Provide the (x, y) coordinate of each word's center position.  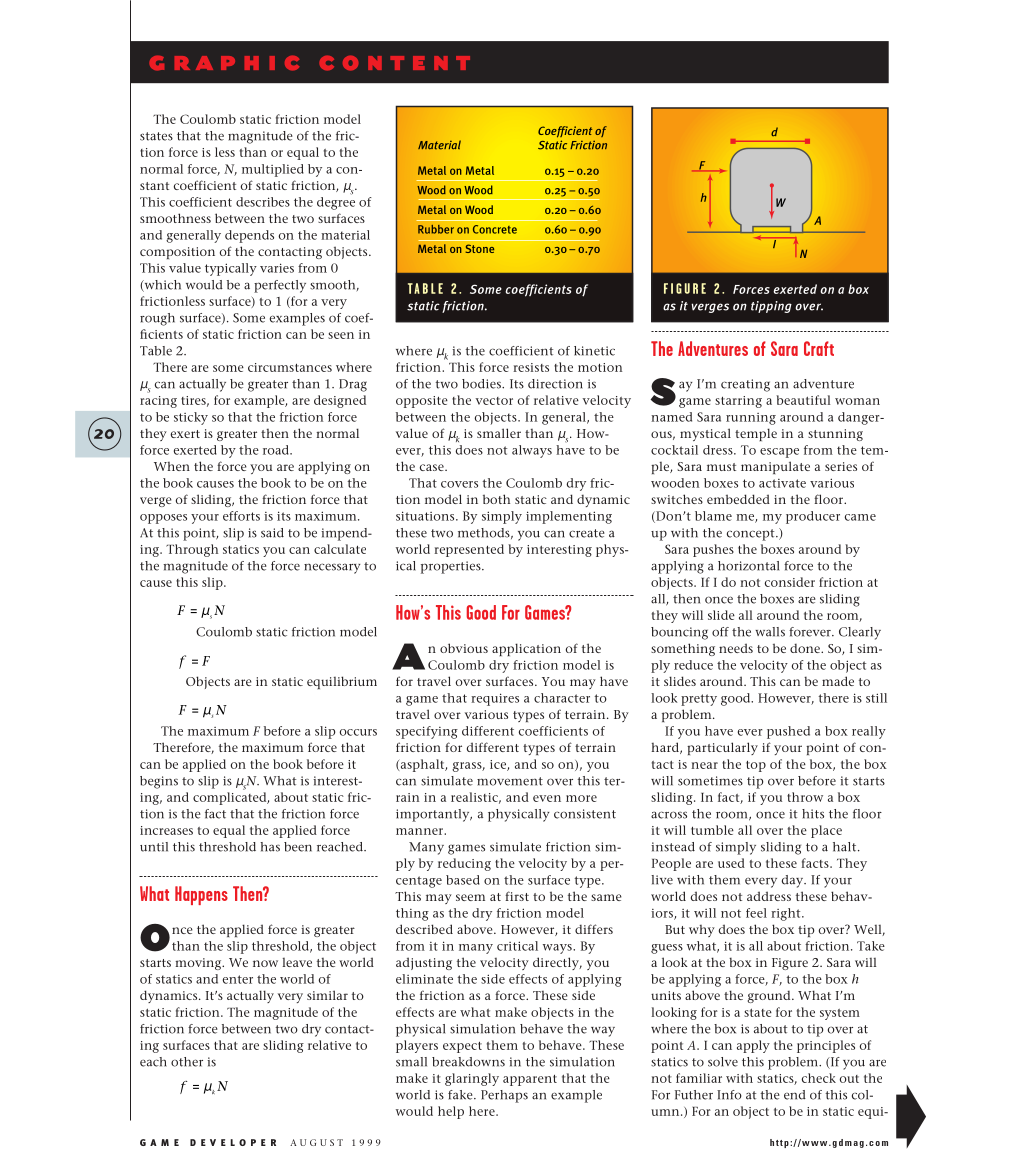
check (819, 1078)
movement (510, 781)
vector (494, 401)
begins (159, 782)
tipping (771, 307)
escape (779, 453)
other (187, 1062)
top (756, 766)
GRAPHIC (224, 63)
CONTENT (394, 63)
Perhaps (504, 1096)
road (277, 450)
